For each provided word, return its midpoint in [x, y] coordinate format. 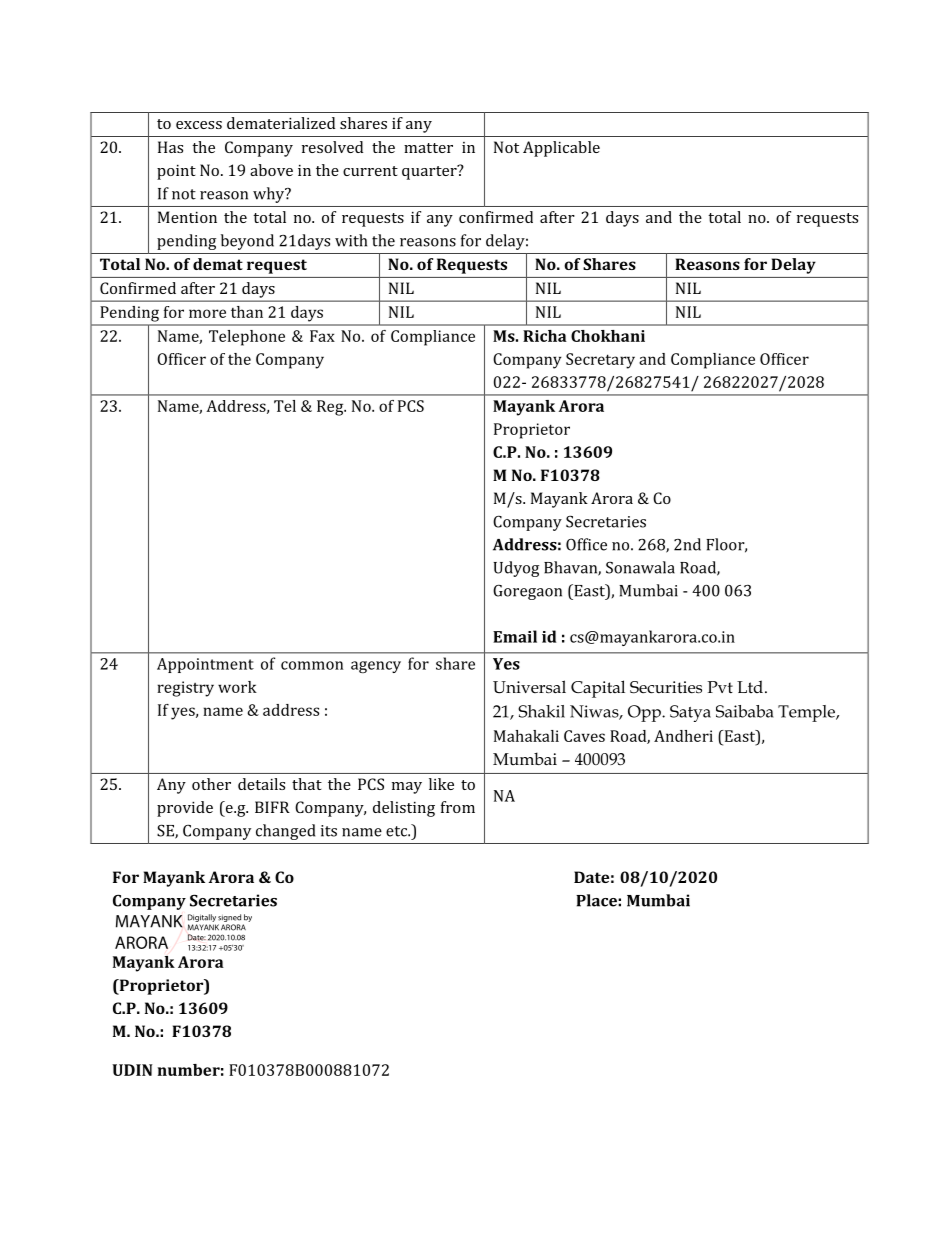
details [261, 784]
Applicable [561, 149]
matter [428, 148]
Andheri [683, 736]
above [271, 170]
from [458, 807]
